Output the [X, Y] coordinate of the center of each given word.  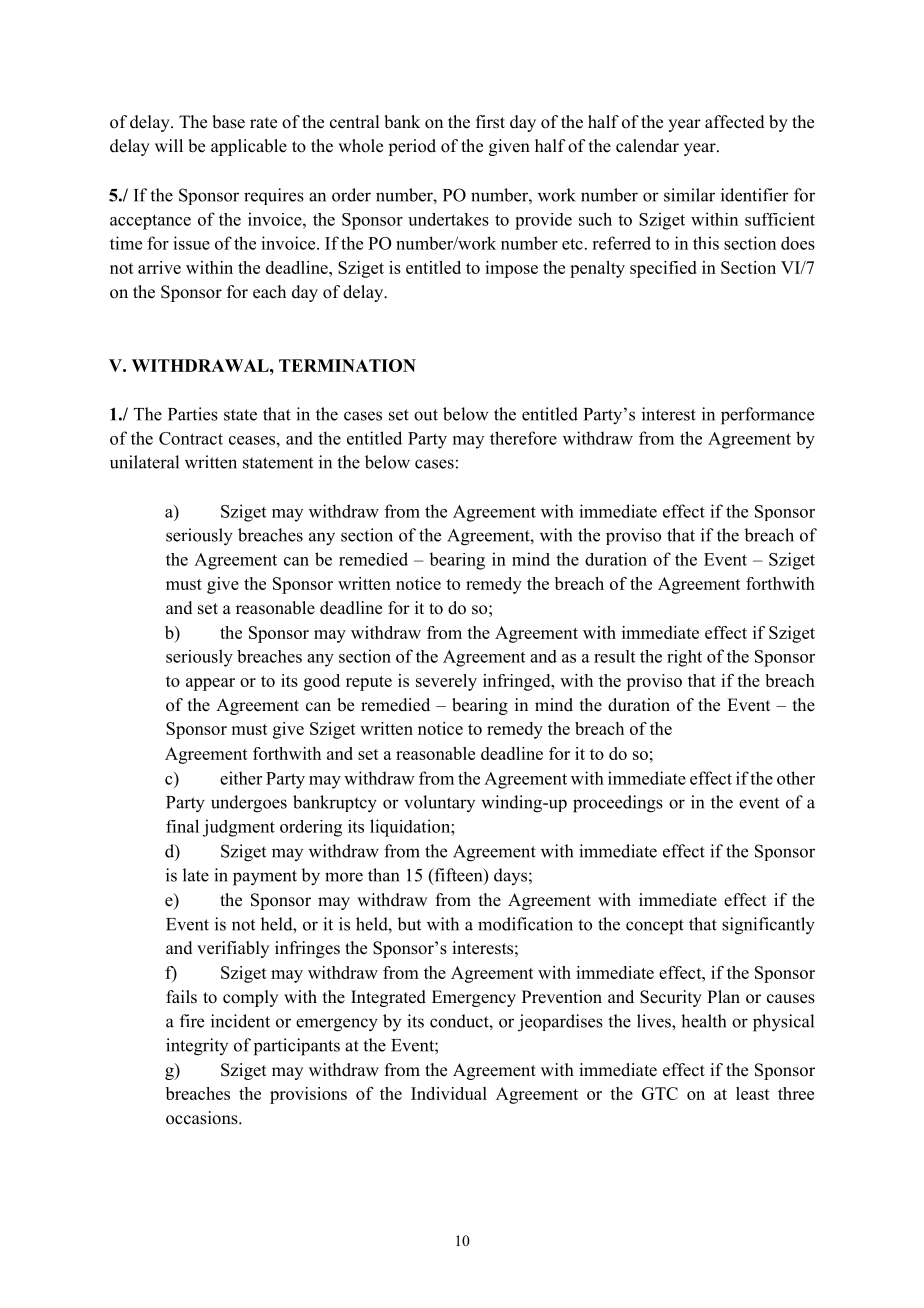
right [684, 658]
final [182, 826]
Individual [449, 1093]
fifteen [458, 876]
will [169, 145]
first [490, 122]
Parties [193, 414]
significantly [768, 926]
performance [767, 416]
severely [446, 682]
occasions [203, 1118]
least [753, 1093]
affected [735, 122]
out [426, 415]
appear [210, 684]
